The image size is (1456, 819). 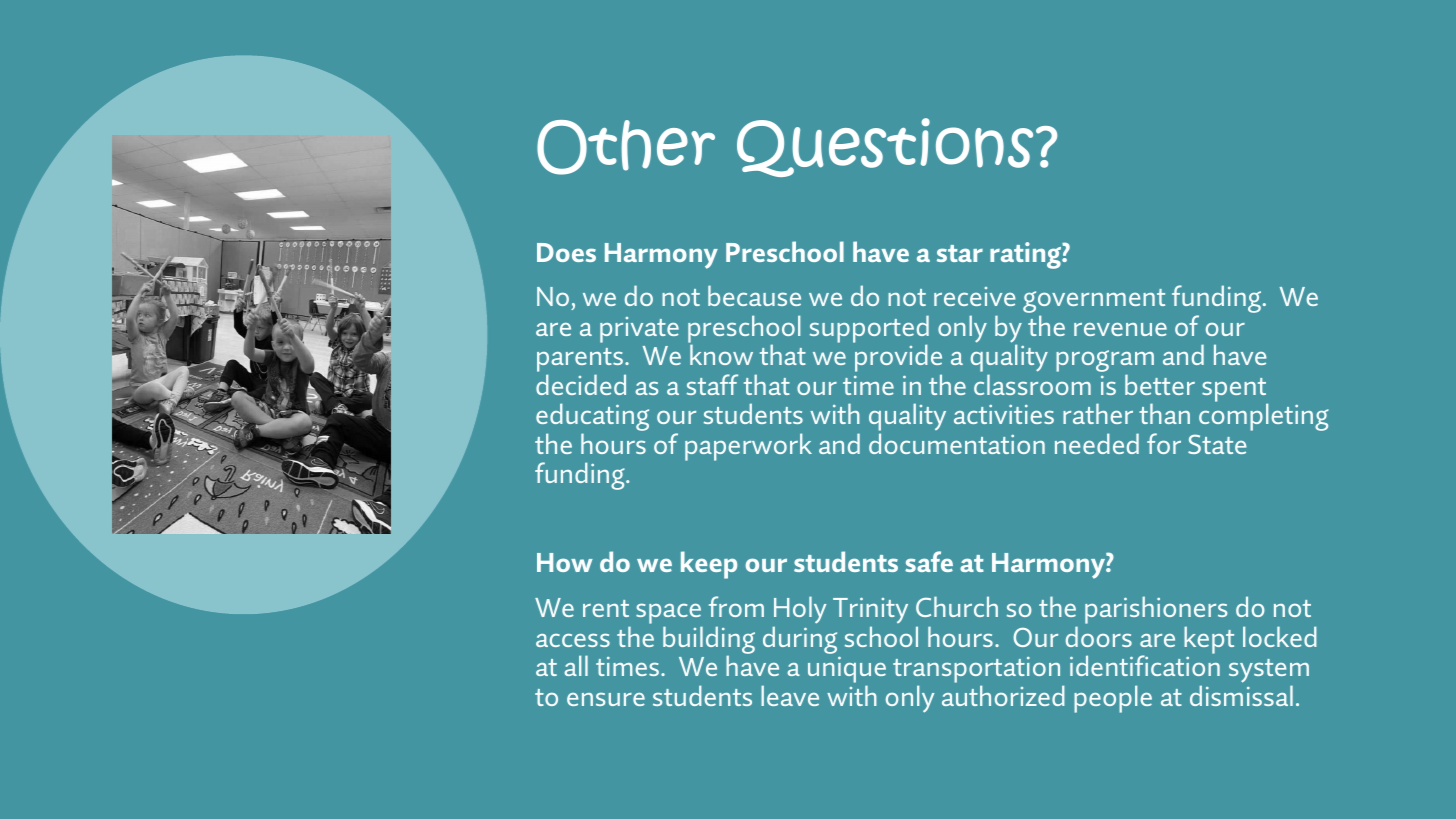 What do you see at coordinates (960, 253) in the screenshot?
I see `star` at bounding box center [960, 253].
